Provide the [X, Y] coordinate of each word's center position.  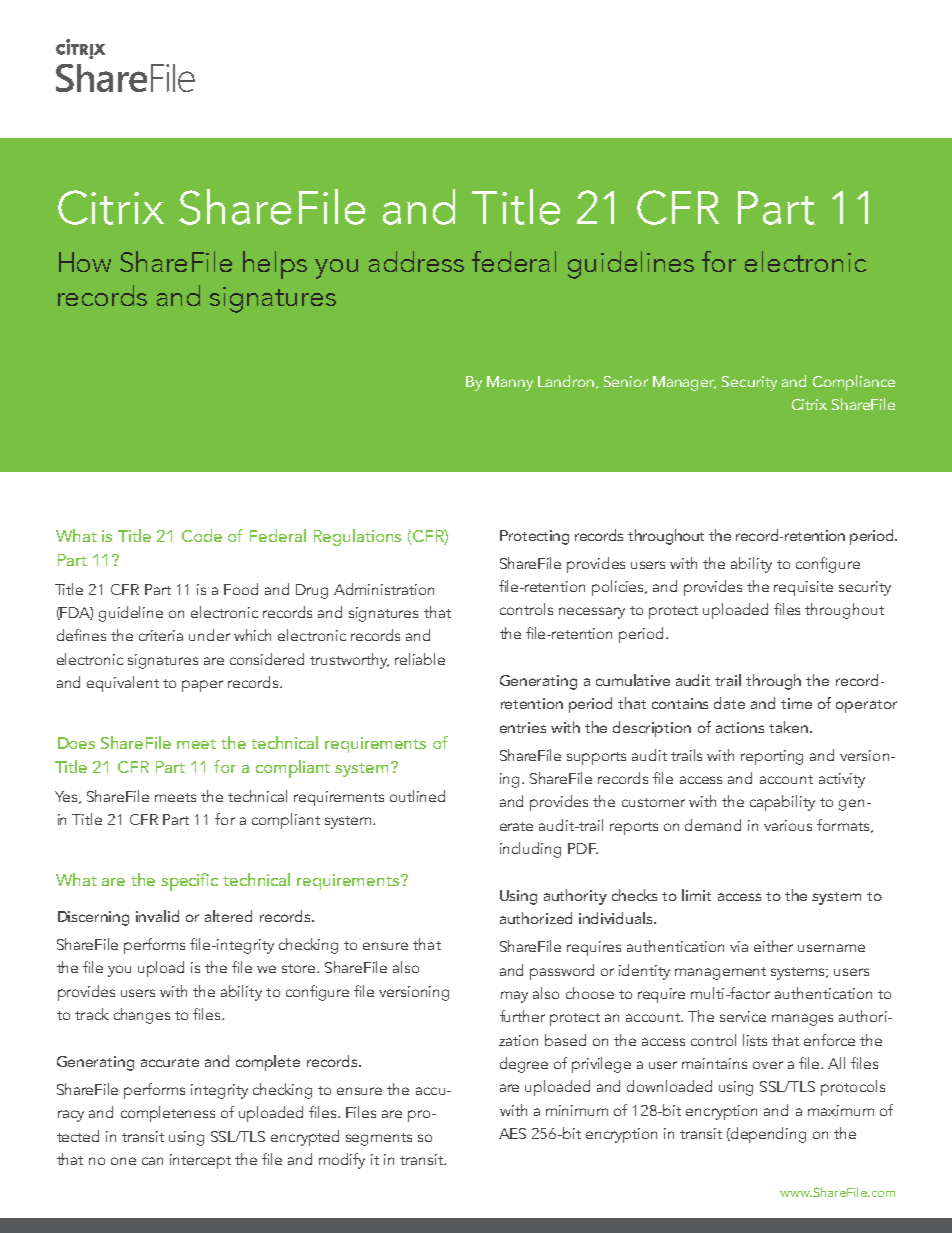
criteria [161, 635]
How [85, 262]
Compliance [854, 383]
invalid [157, 916]
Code [202, 535]
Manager [684, 383]
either [773, 946]
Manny [510, 383]
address [416, 261]
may [514, 997]
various [788, 825]
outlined [417, 796]
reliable [420, 659]
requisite [803, 588]
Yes [67, 797]
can [152, 1161]
